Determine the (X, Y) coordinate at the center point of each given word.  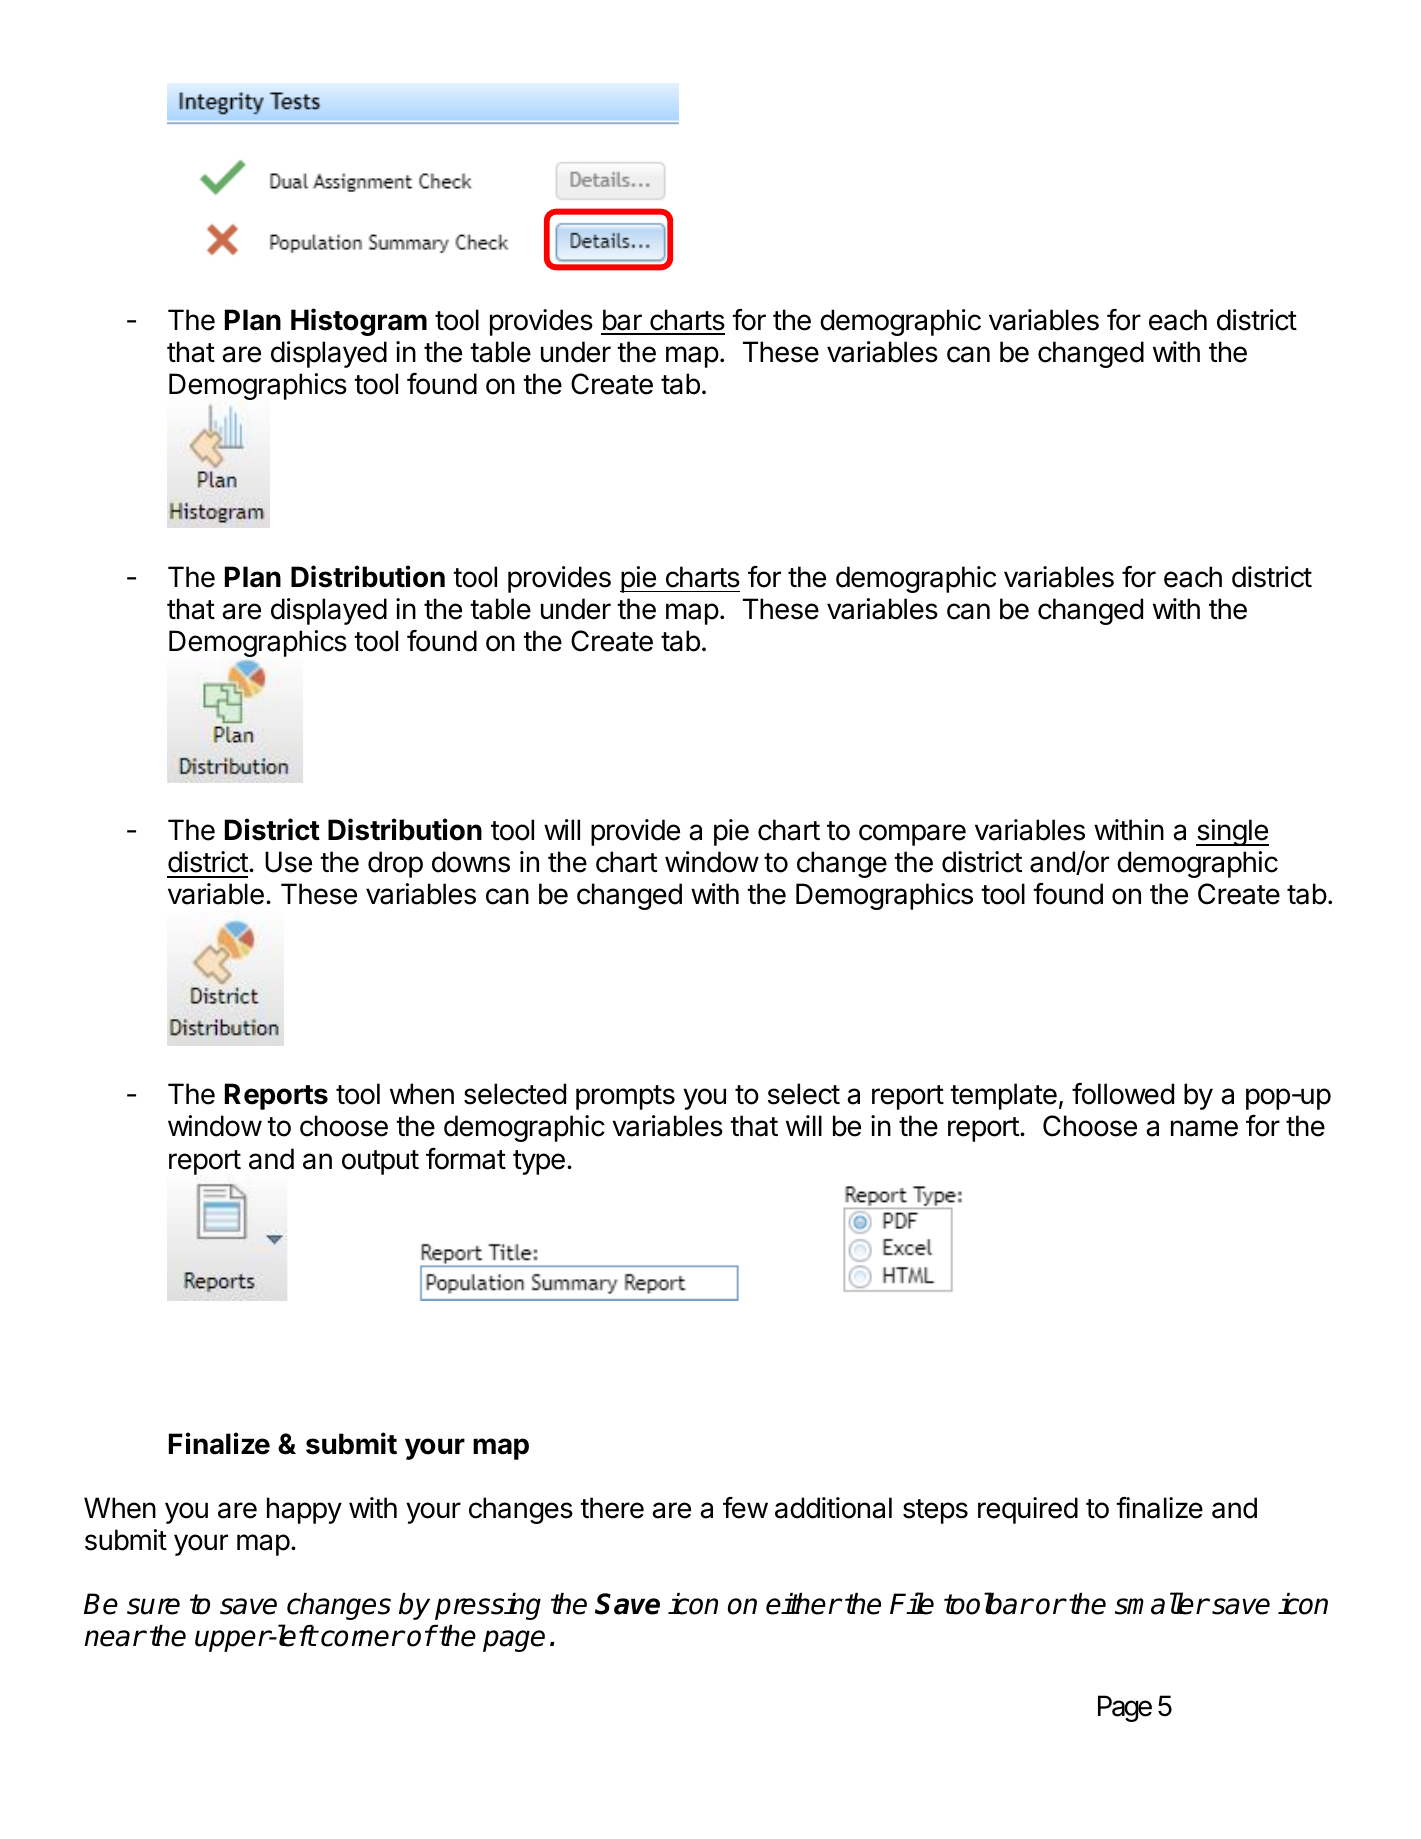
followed (1123, 1094)
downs (471, 862)
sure (153, 1606)
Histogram (359, 322)
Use (288, 862)
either (803, 1604)
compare (912, 835)
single (1232, 832)
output (380, 1162)
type (539, 1162)
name (1204, 1128)
